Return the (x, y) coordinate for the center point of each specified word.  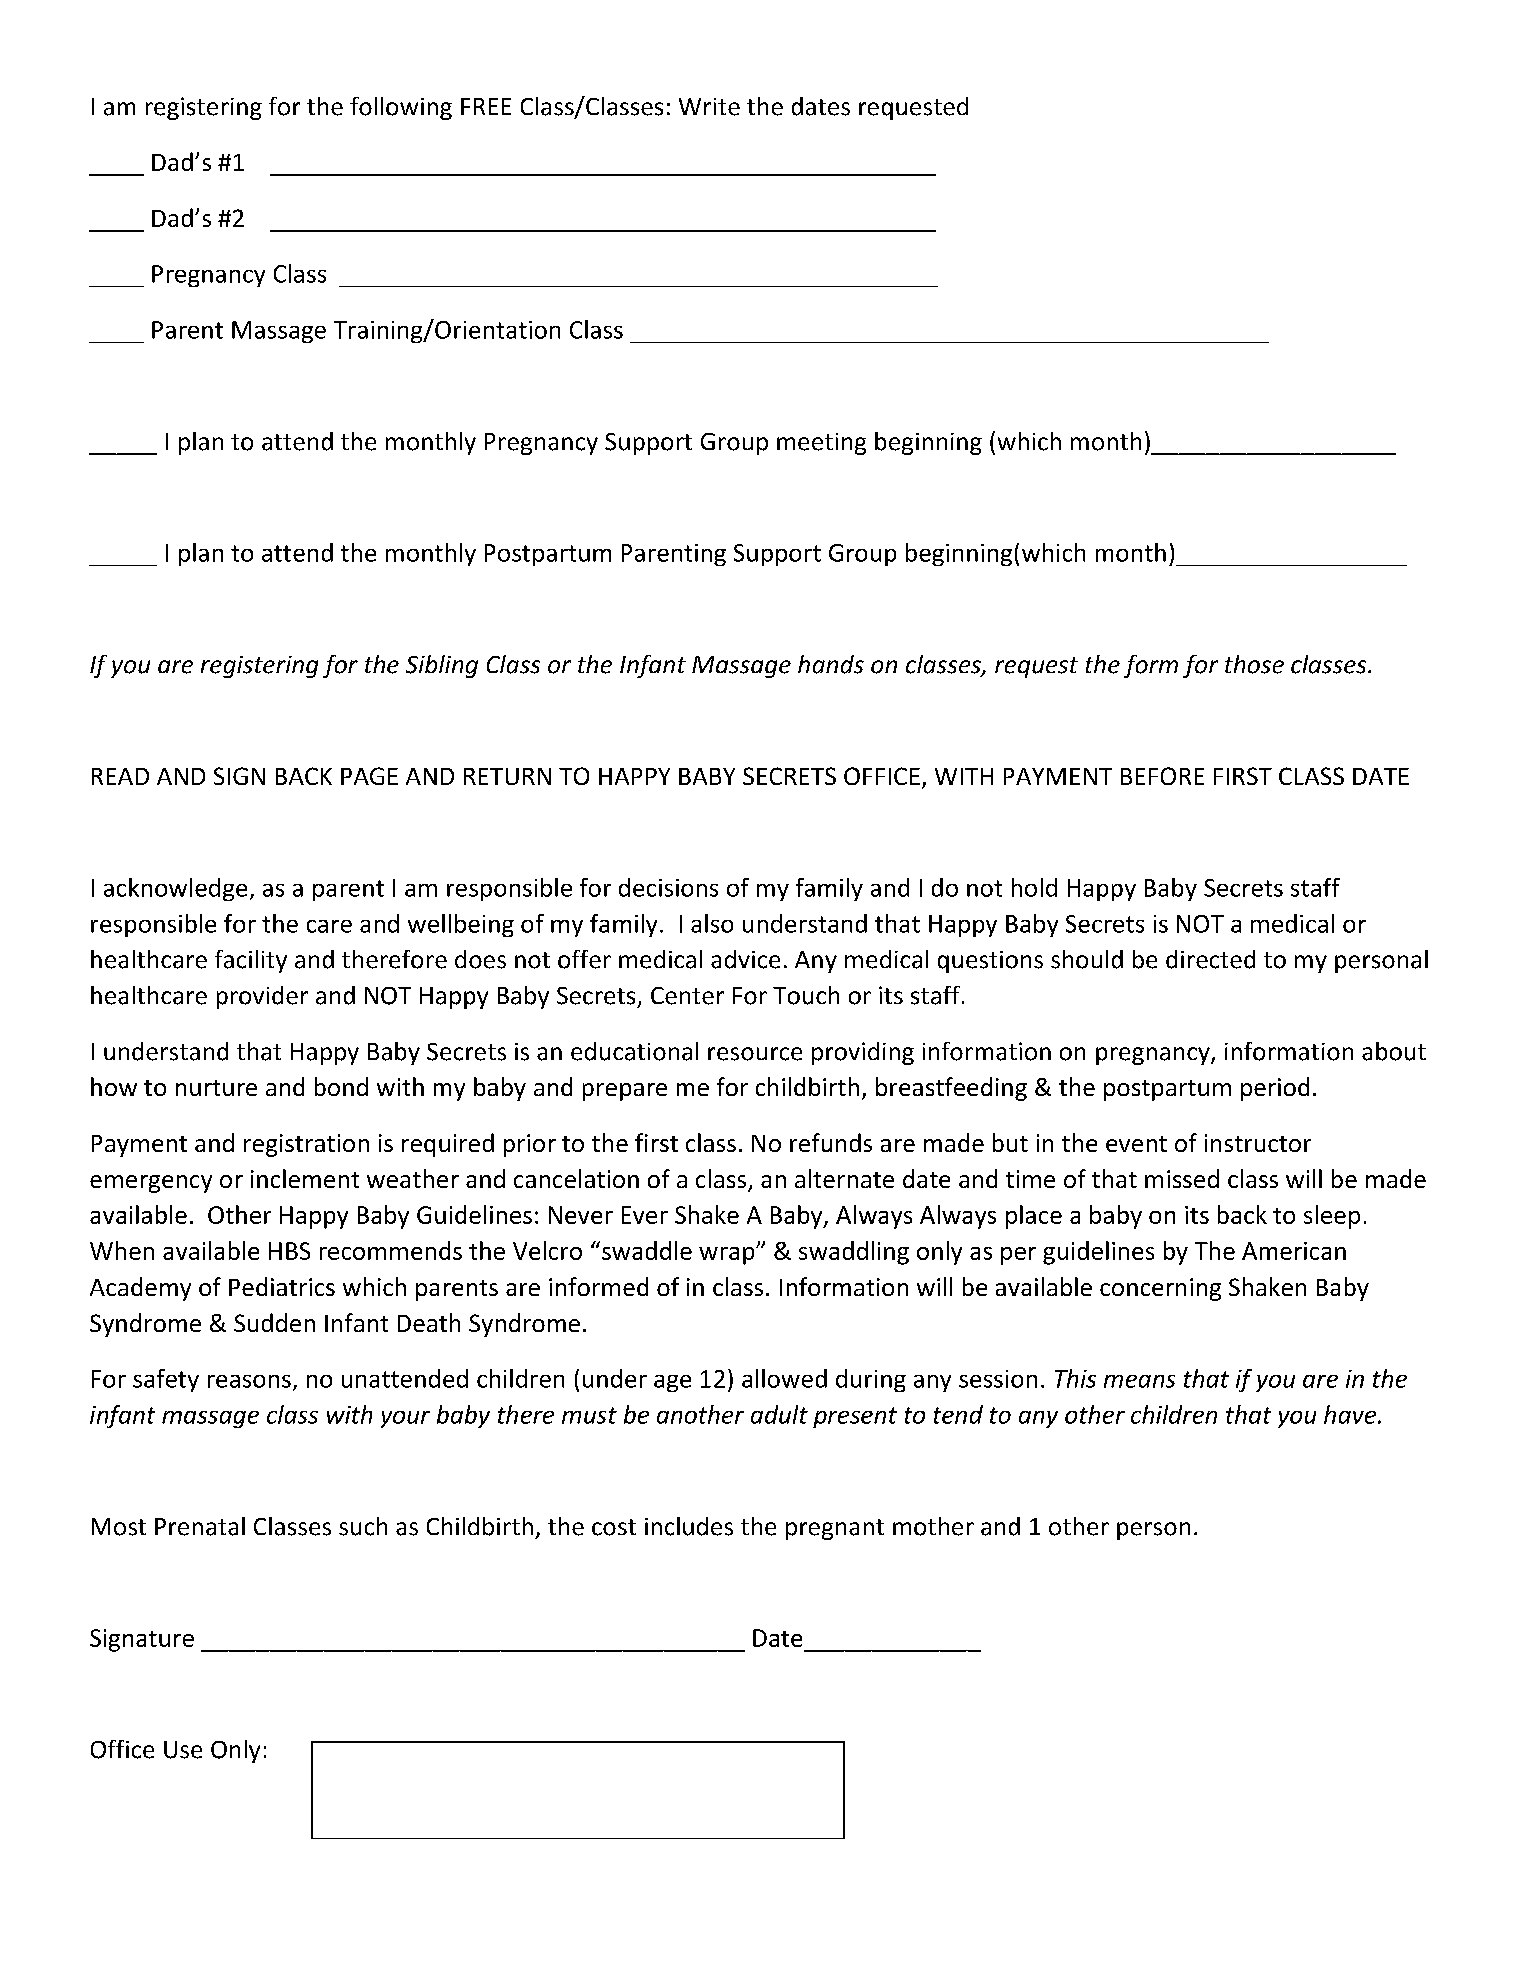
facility (251, 961)
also (712, 923)
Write (709, 107)
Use (183, 1750)
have (1351, 1414)
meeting (821, 444)
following (401, 108)
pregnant (835, 1529)
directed (1210, 959)
